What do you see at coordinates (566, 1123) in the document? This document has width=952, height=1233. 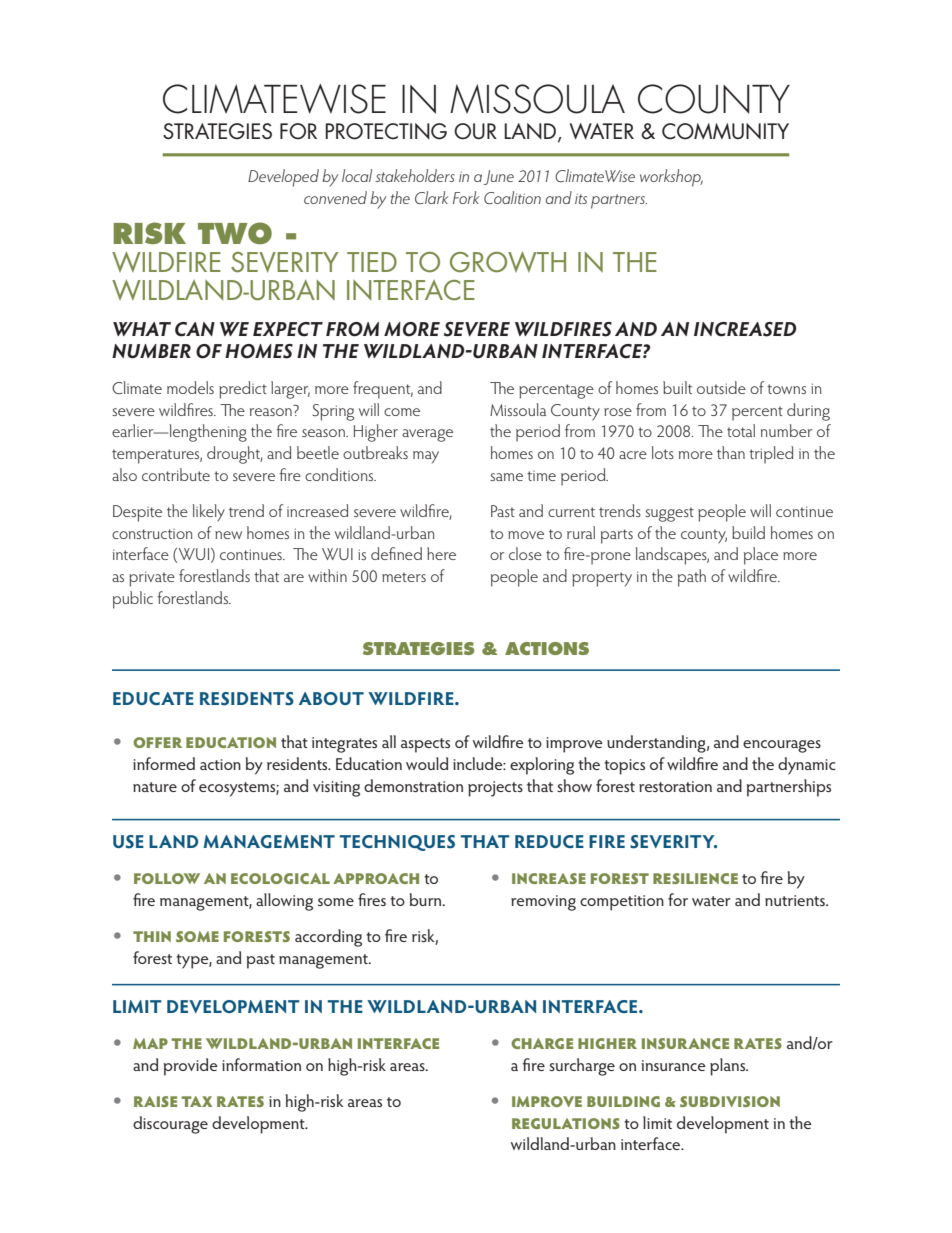 I see `REGULATIONS` at bounding box center [566, 1123].
